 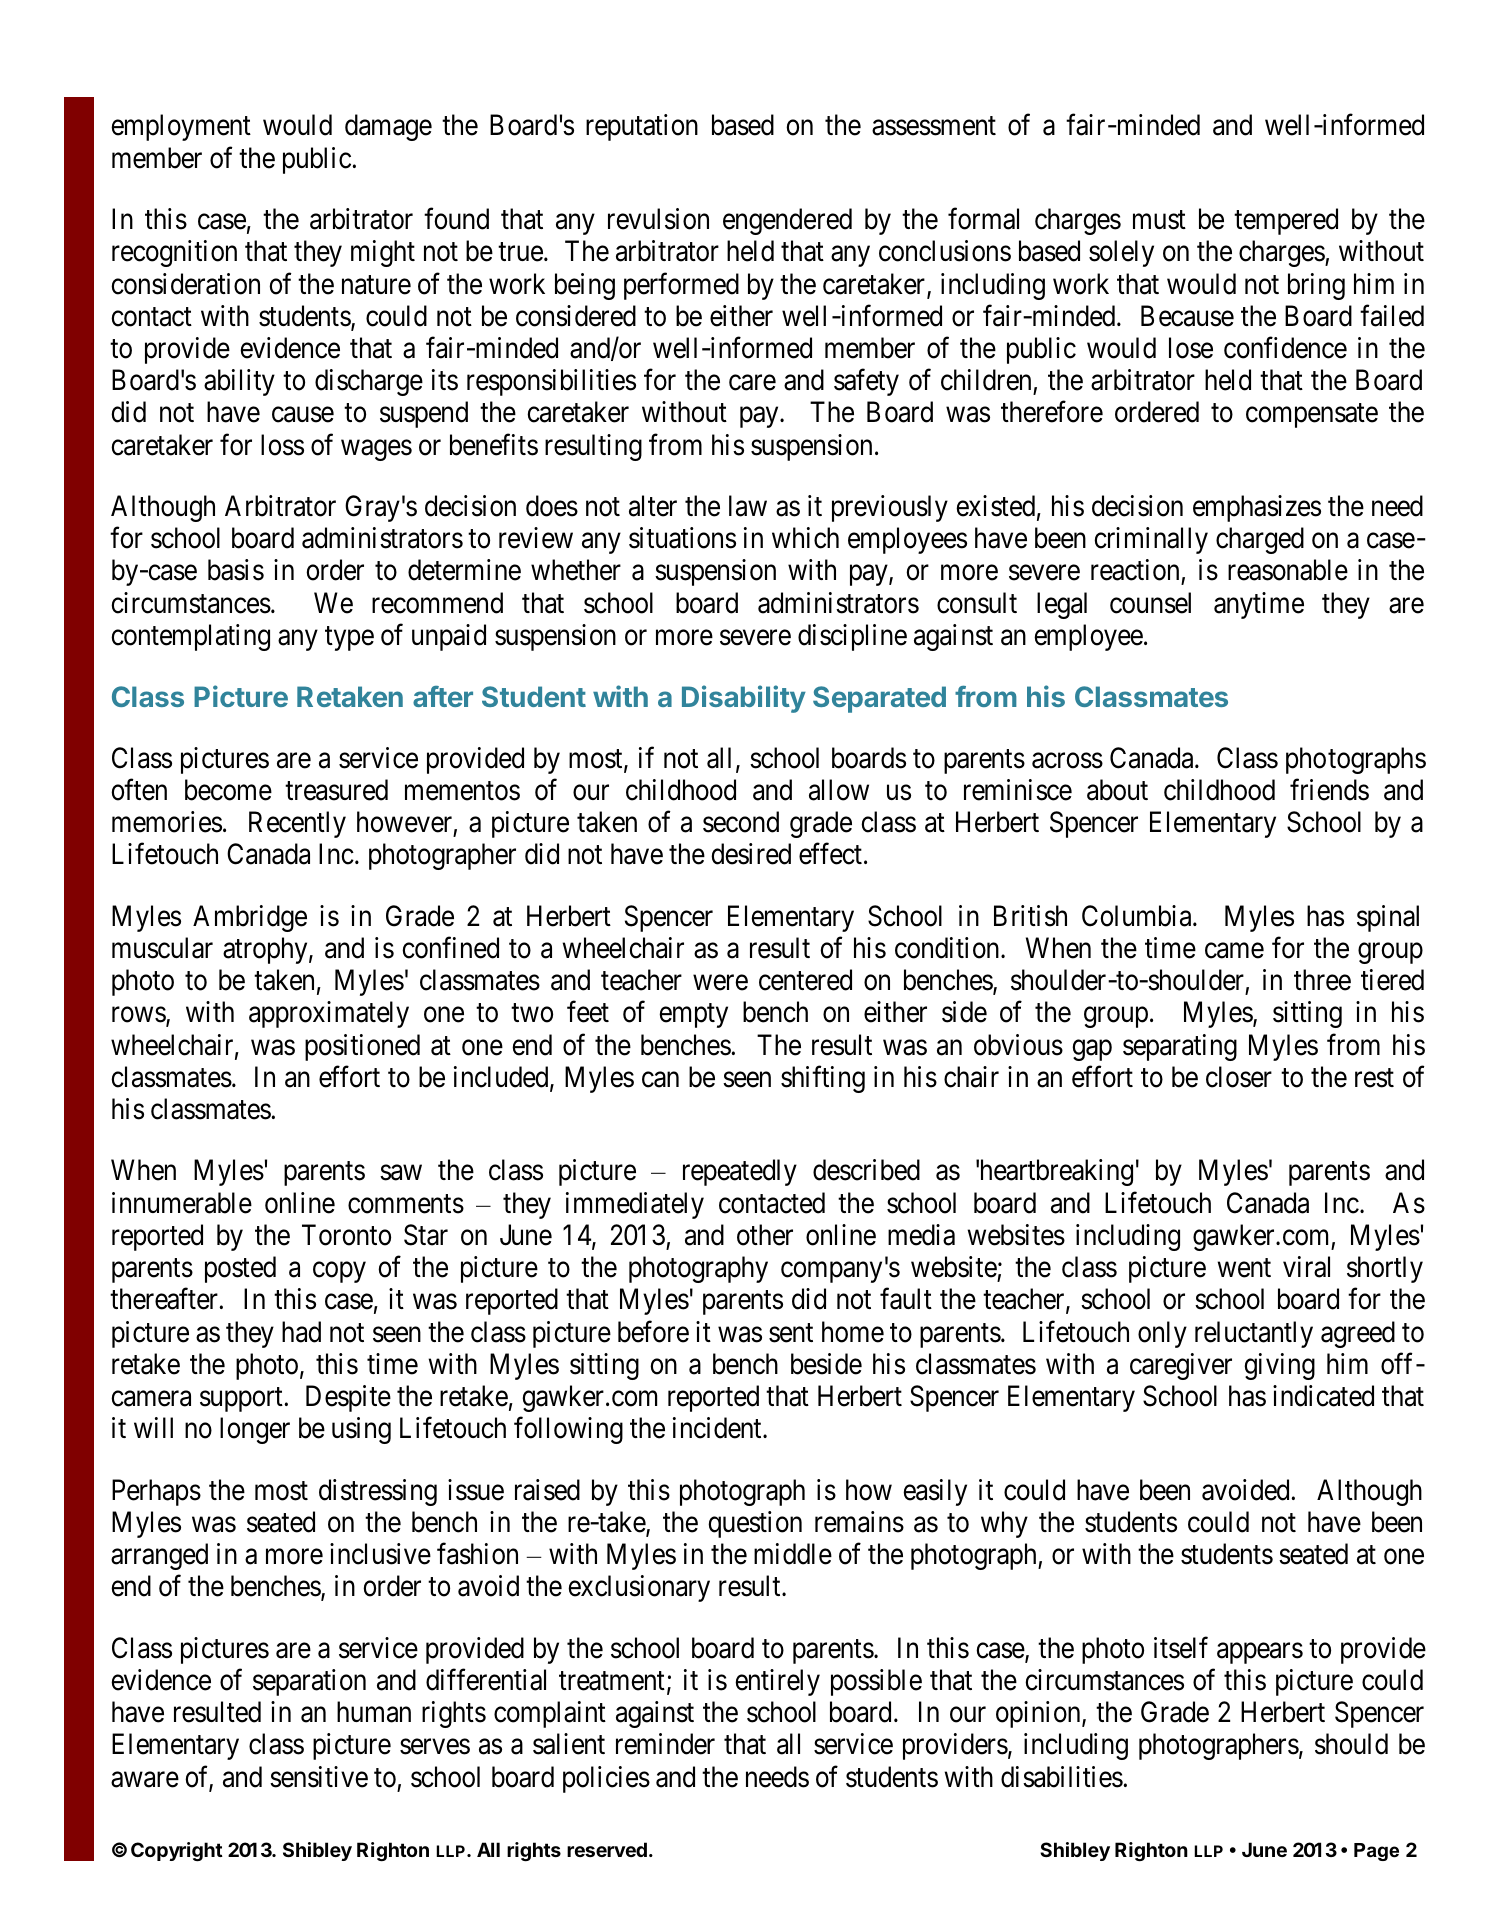 I want to click on damage, so click(x=388, y=127).
